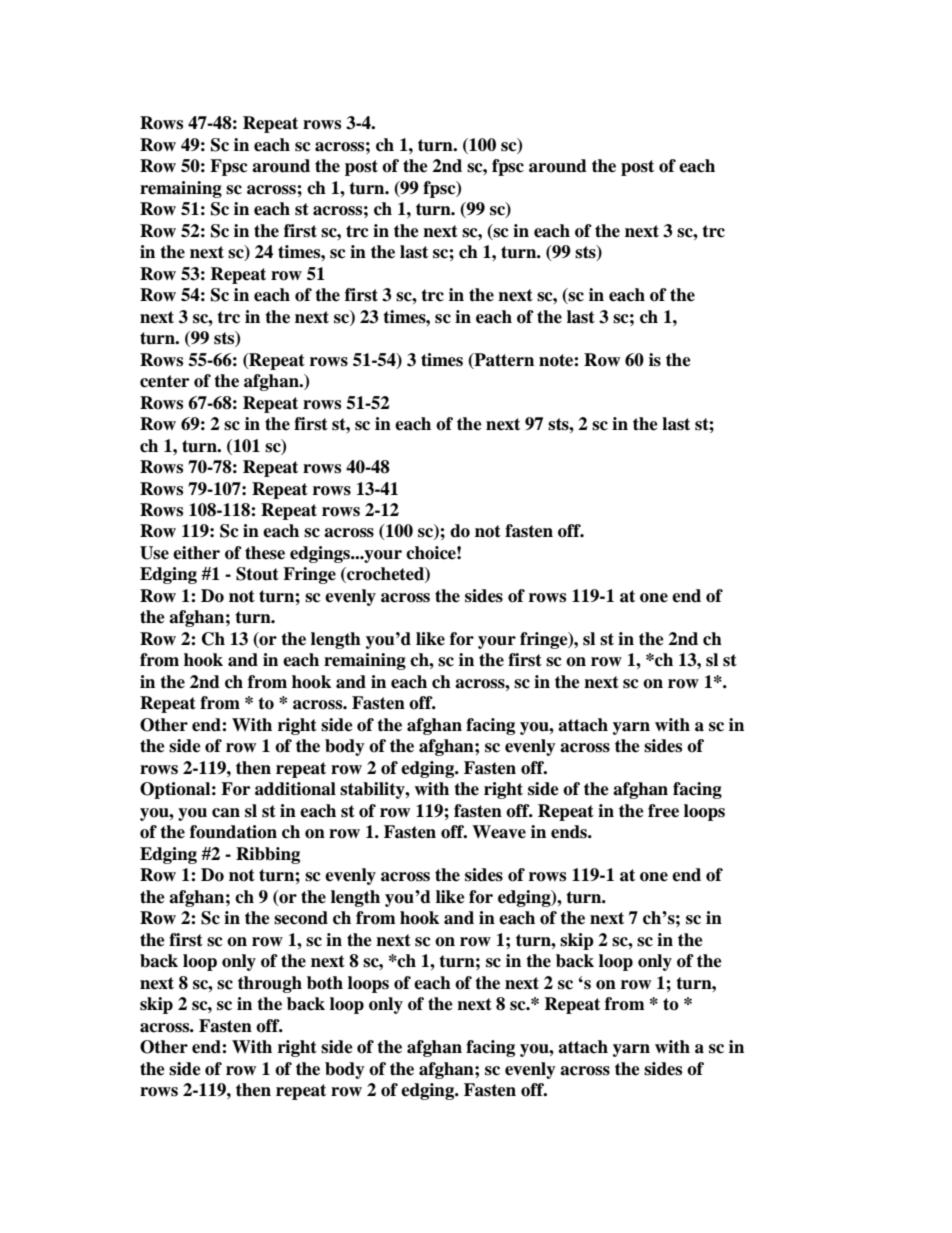 The image size is (952, 1233). Describe the element at coordinates (257, 574) in the screenshot. I see `Stout` at that location.
